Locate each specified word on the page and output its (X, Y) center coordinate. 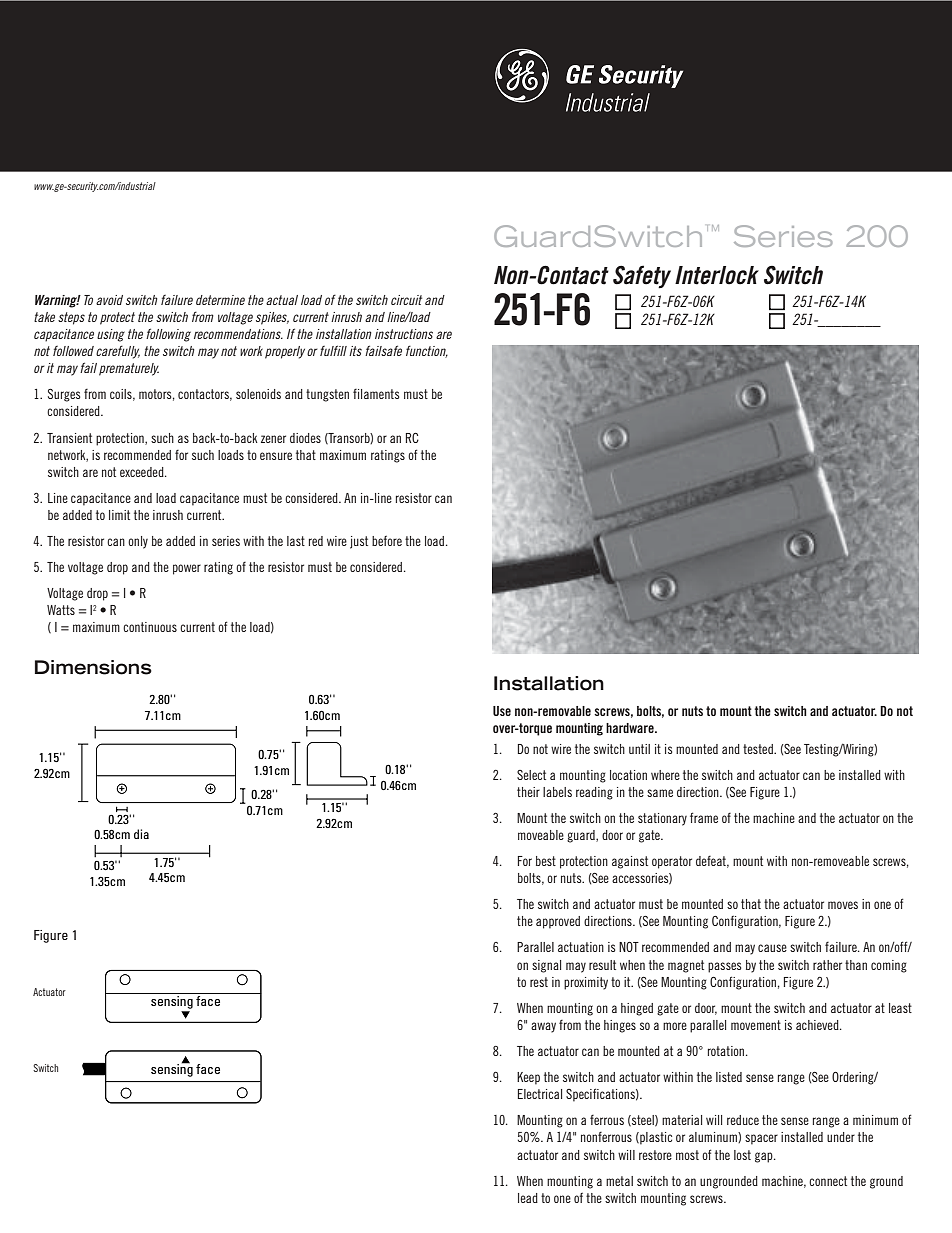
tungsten (327, 395)
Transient (69, 438)
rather (827, 965)
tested (759, 749)
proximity (586, 983)
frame (704, 817)
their (528, 792)
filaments (376, 394)
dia (141, 834)
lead (528, 1198)
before (387, 541)
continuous (150, 627)
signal (546, 966)
